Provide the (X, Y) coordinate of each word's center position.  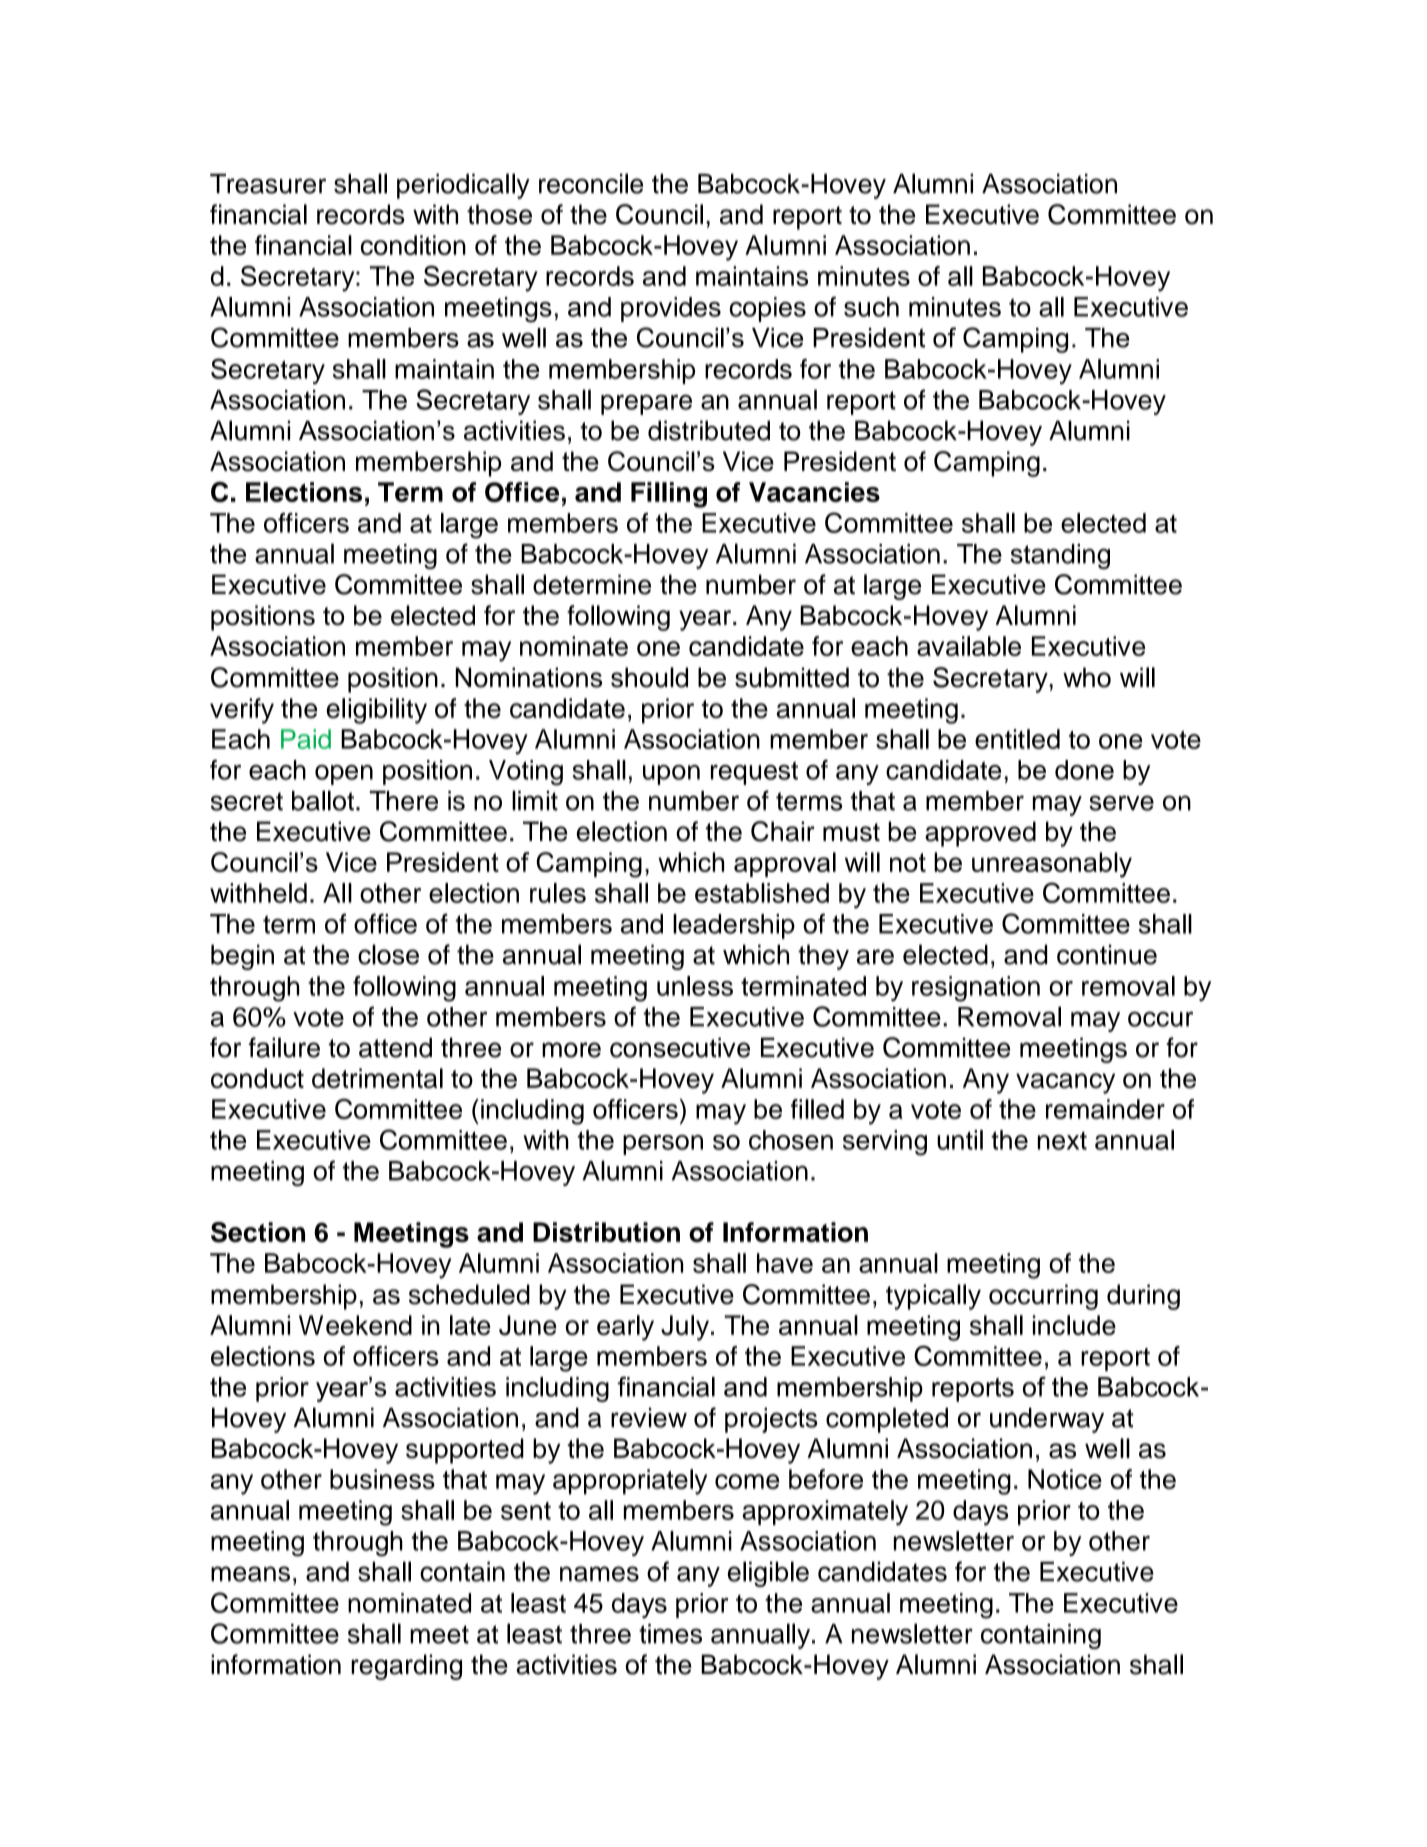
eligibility (376, 711)
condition (413, 245)
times (670, 1634)
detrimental (377, 1078)
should (649, 677)
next (1062, 1141)
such (871, 307)
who (1087, 677)
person (663, 1145)
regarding (406, 1667)
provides (671, 309)
